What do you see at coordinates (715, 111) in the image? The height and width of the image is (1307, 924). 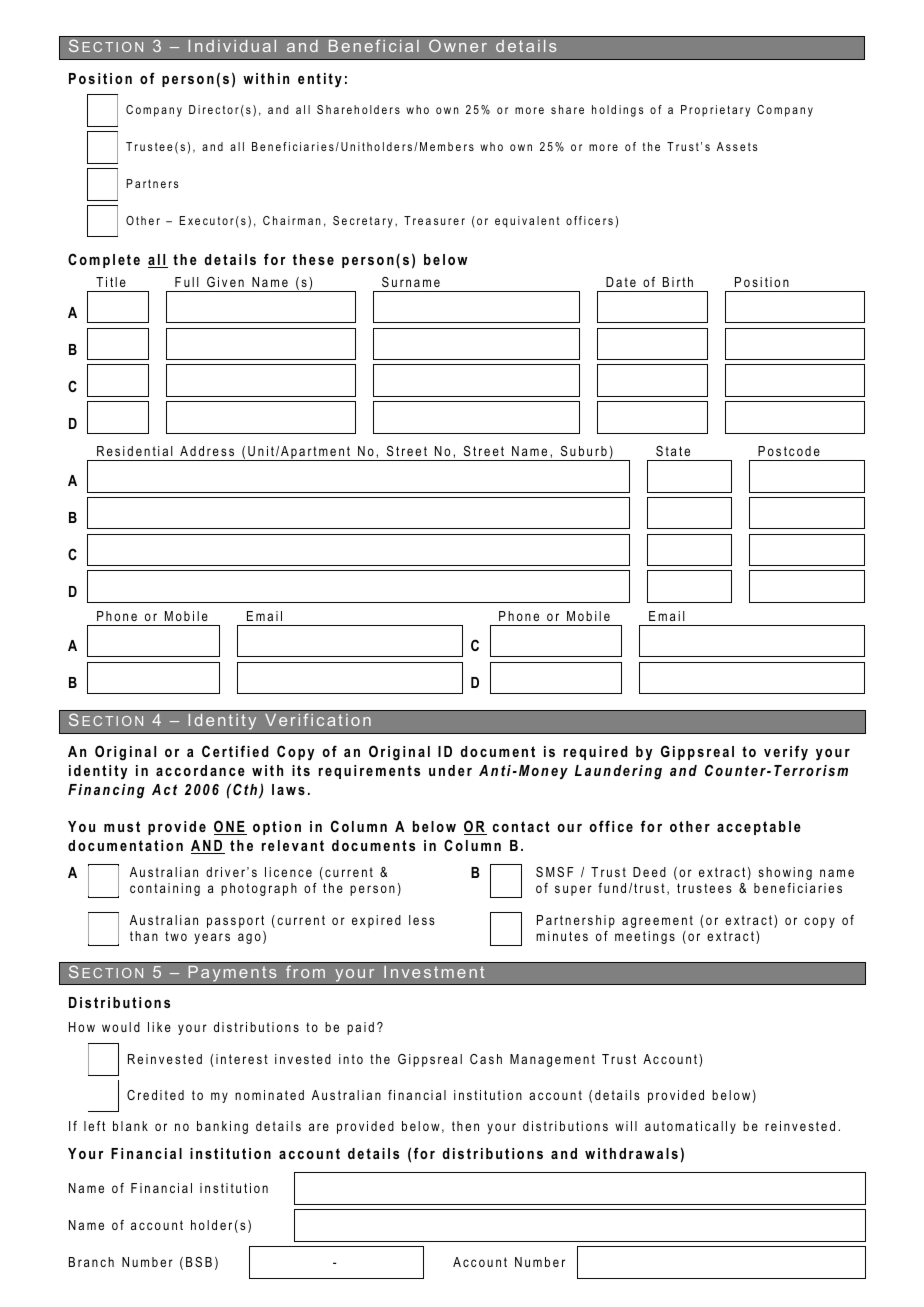 I see `Proprietary` at bounding box center [715, 111].
